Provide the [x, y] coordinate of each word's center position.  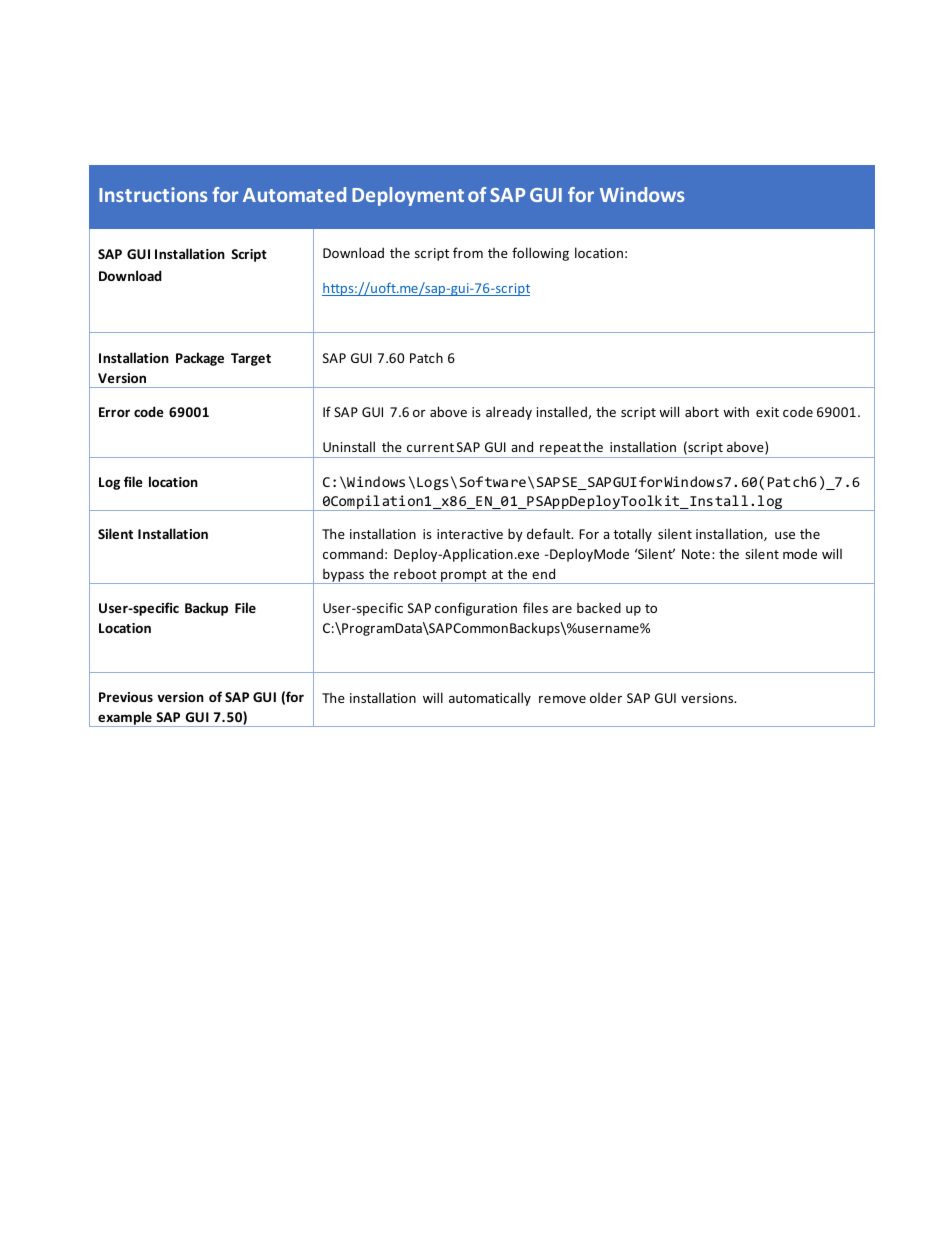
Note [696, 554]
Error [114, 412]
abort [702, 411]
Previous [126, 697]
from [468, 252]
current [430, 447]
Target [251, 359]
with [736, 411]
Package [200, 359]
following [540, 254]
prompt [464, 577]
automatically [490, 699]
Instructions [153, 194]
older [606, 698]
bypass [343, 576]
